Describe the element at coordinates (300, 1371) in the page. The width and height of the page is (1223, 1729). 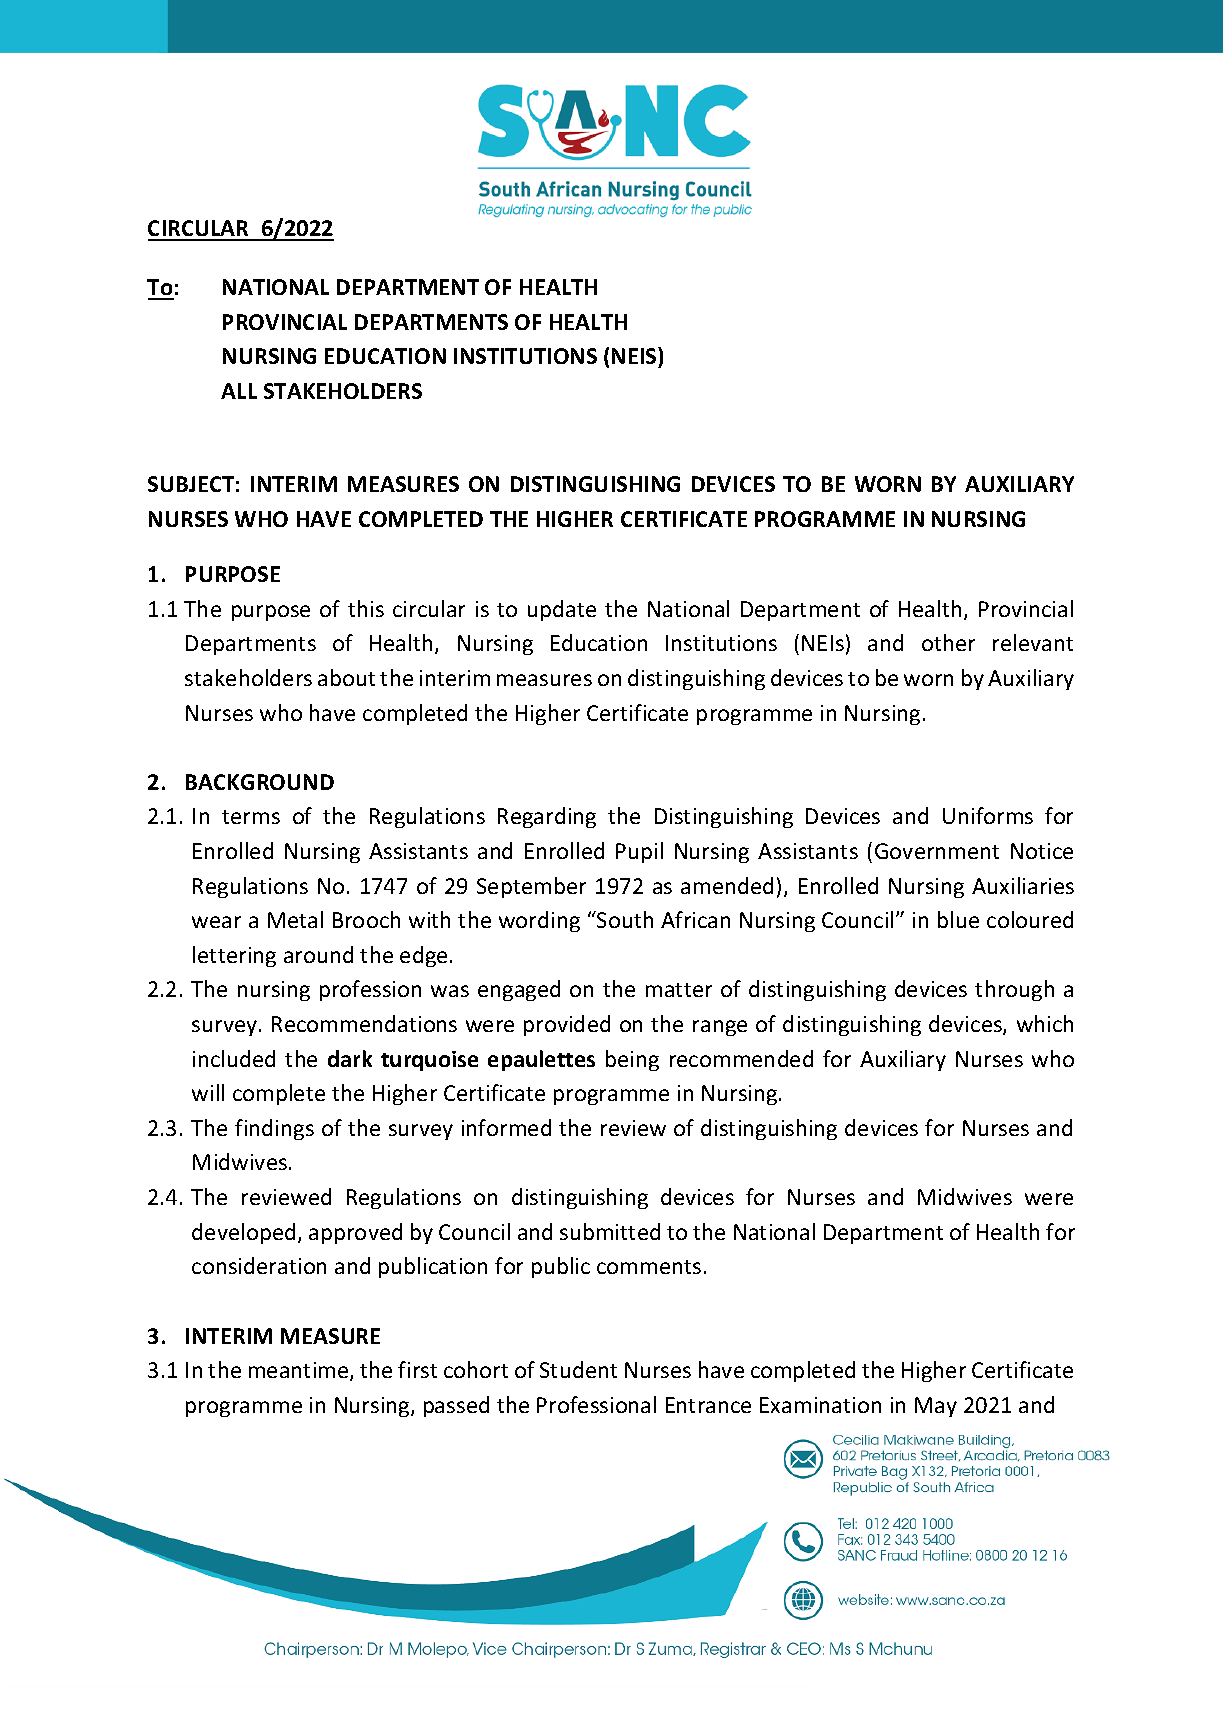
I see `meantime` at that location.
